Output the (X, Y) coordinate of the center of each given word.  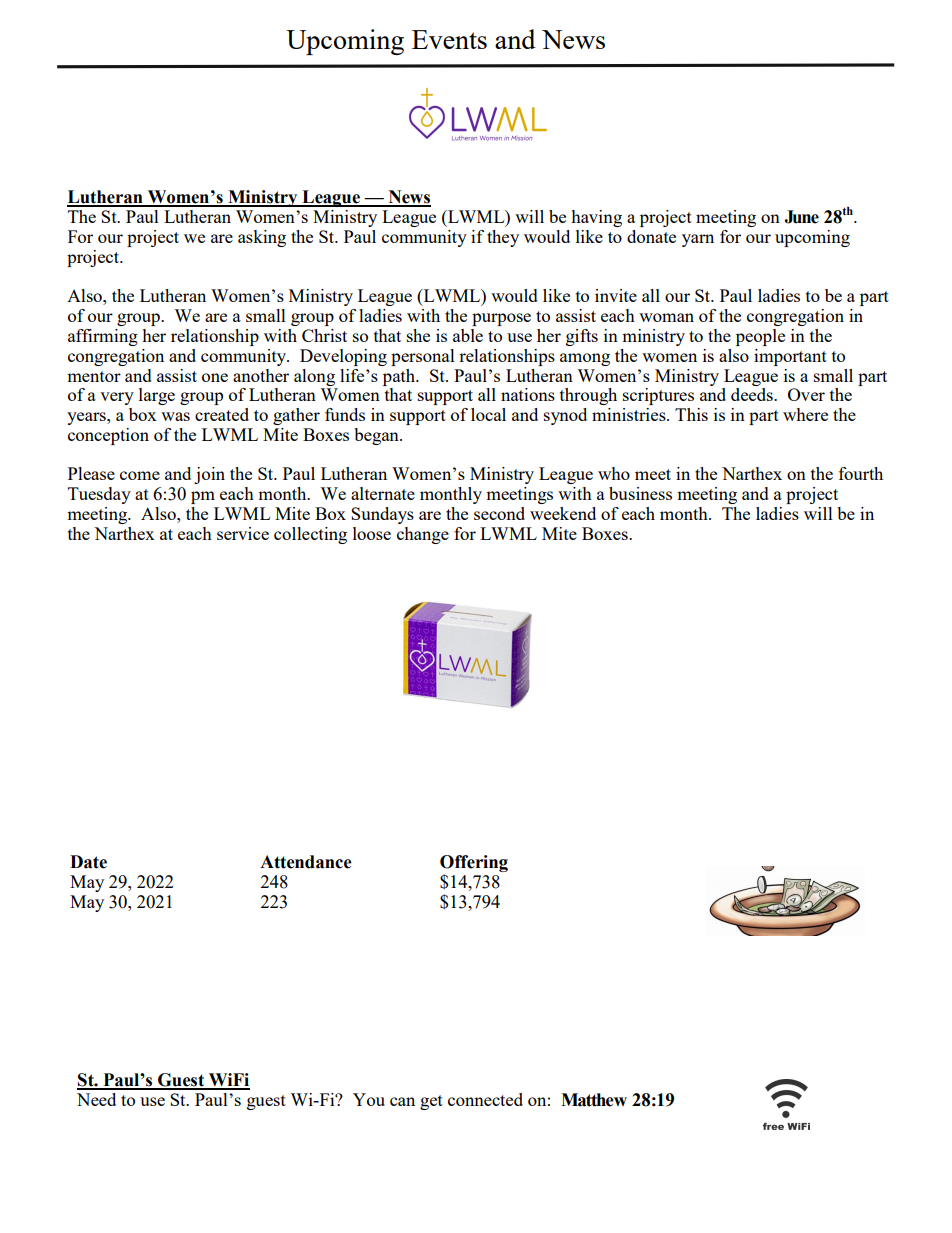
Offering (474, 865)
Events (449, 39)
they (503, 238)
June (801, 217)
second (499, 513)
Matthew (594, 1100)
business (640, 493)
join (209, 475)
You (369, 1099)
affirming (103, 337)
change (423, 535)
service (243, 533)
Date (88, 862)
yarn (698, 240)
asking (262, 238)
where (805, 414)
